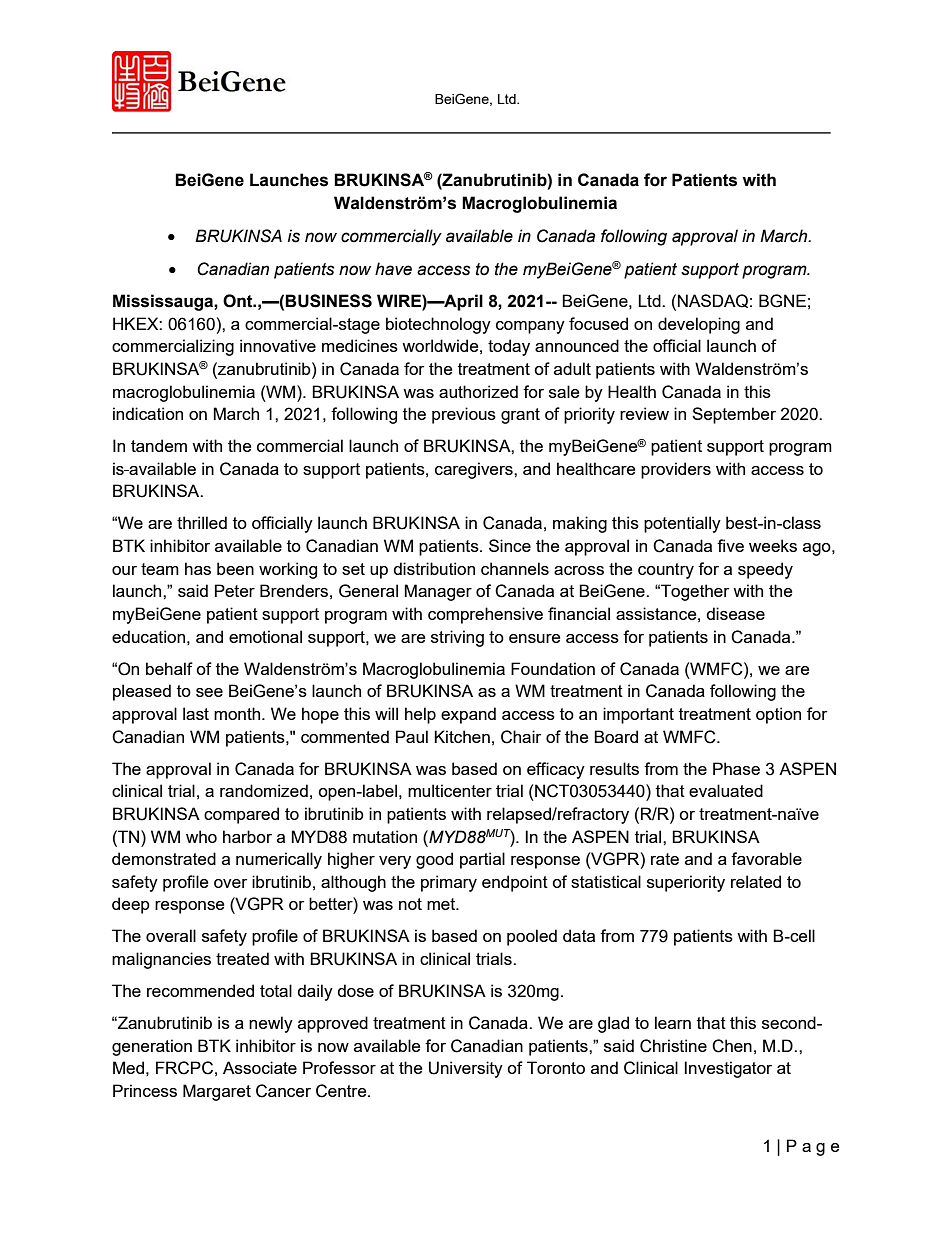 The width and height of the page is (952, 1233). What do you see at coordinates (438, 325) in the page?
I see `biotechnology` at bounding box center [438, 325].
